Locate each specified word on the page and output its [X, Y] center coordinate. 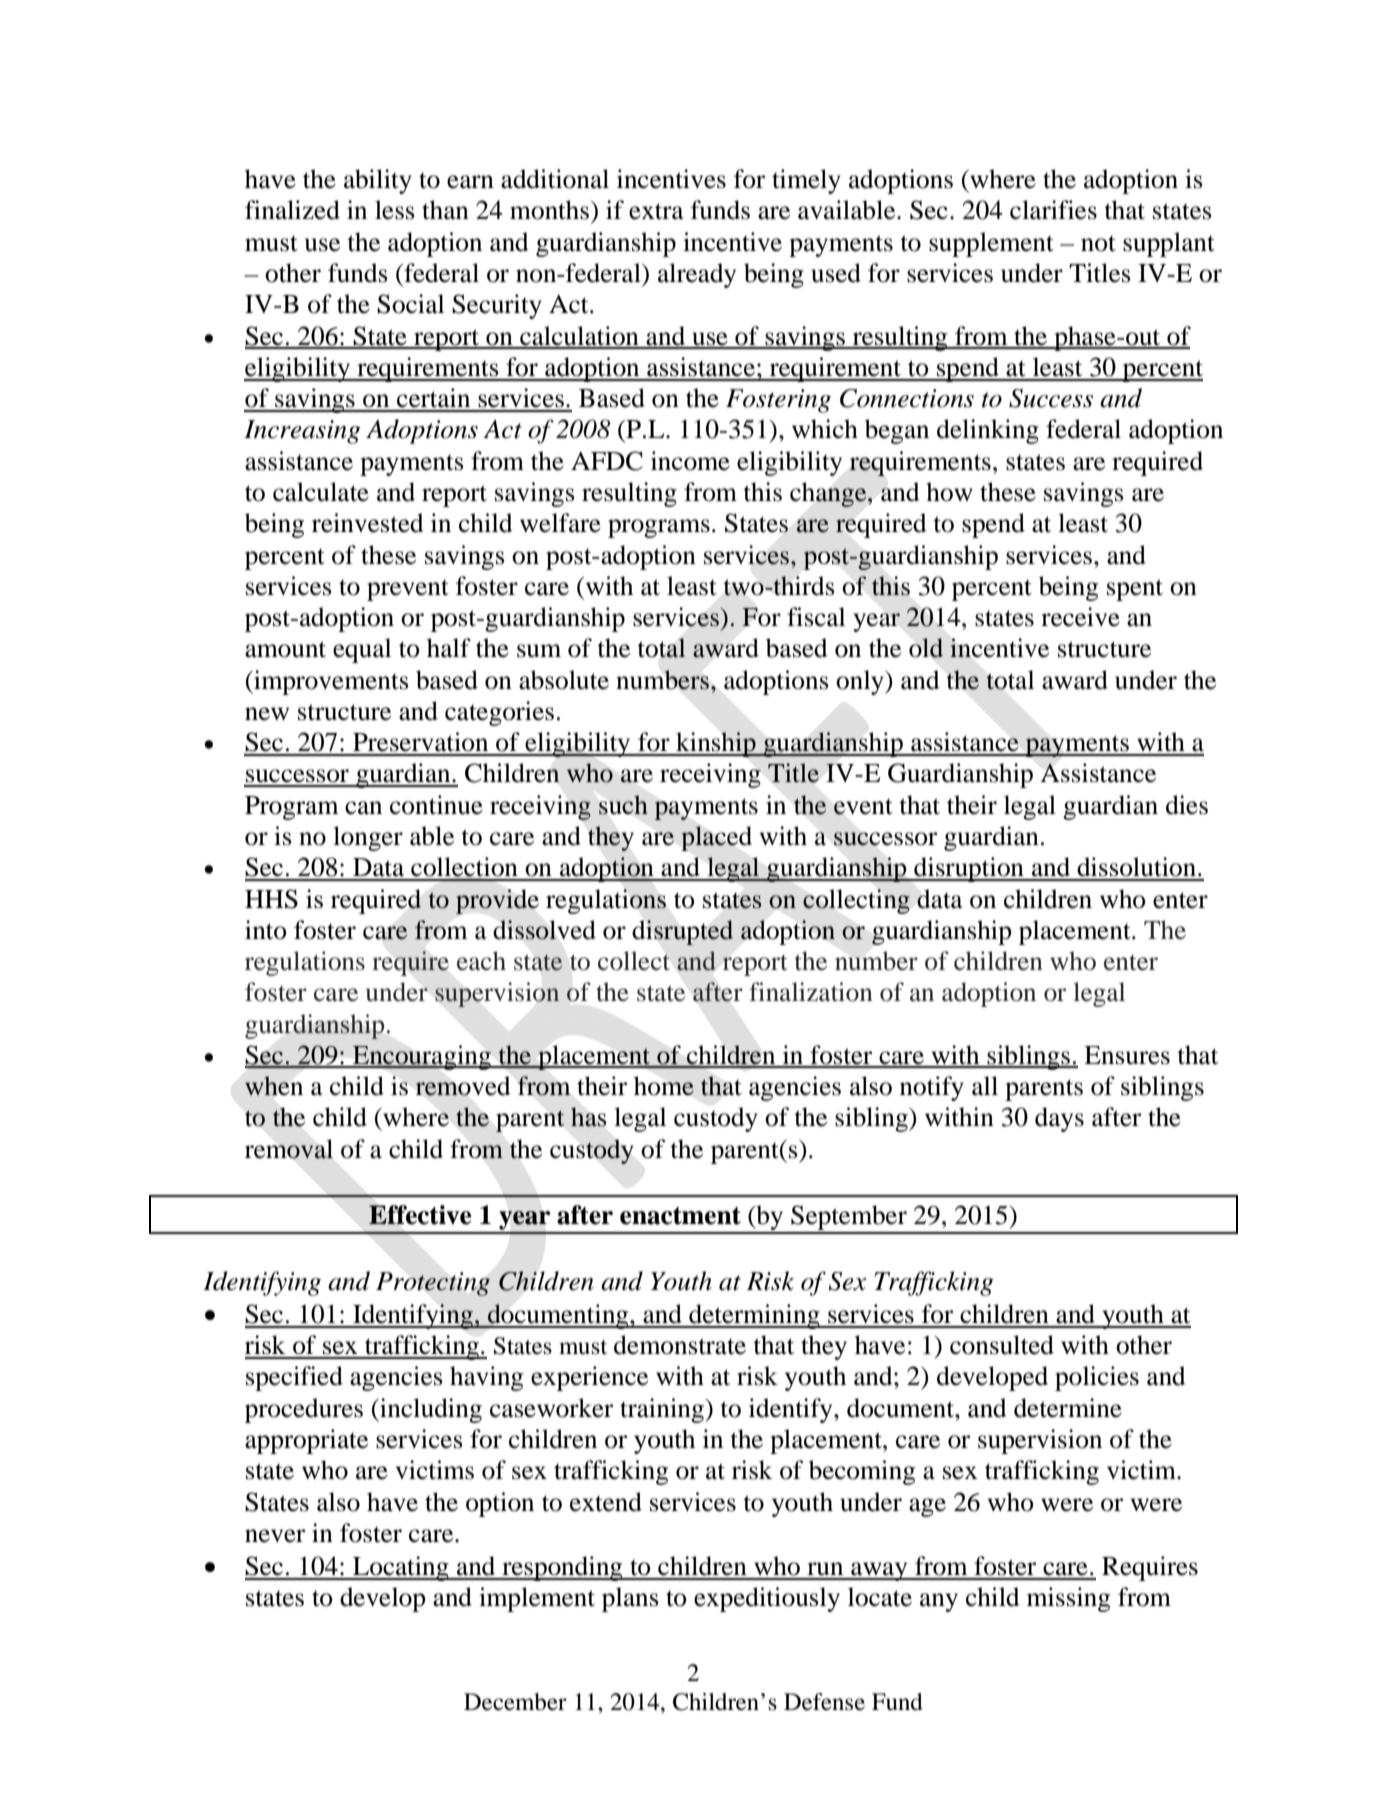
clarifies [1053, 210]
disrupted [682, 932]
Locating [401, 1568]
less [395, 210]
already [697, 275]
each [481, 961]
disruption [969, 869]
